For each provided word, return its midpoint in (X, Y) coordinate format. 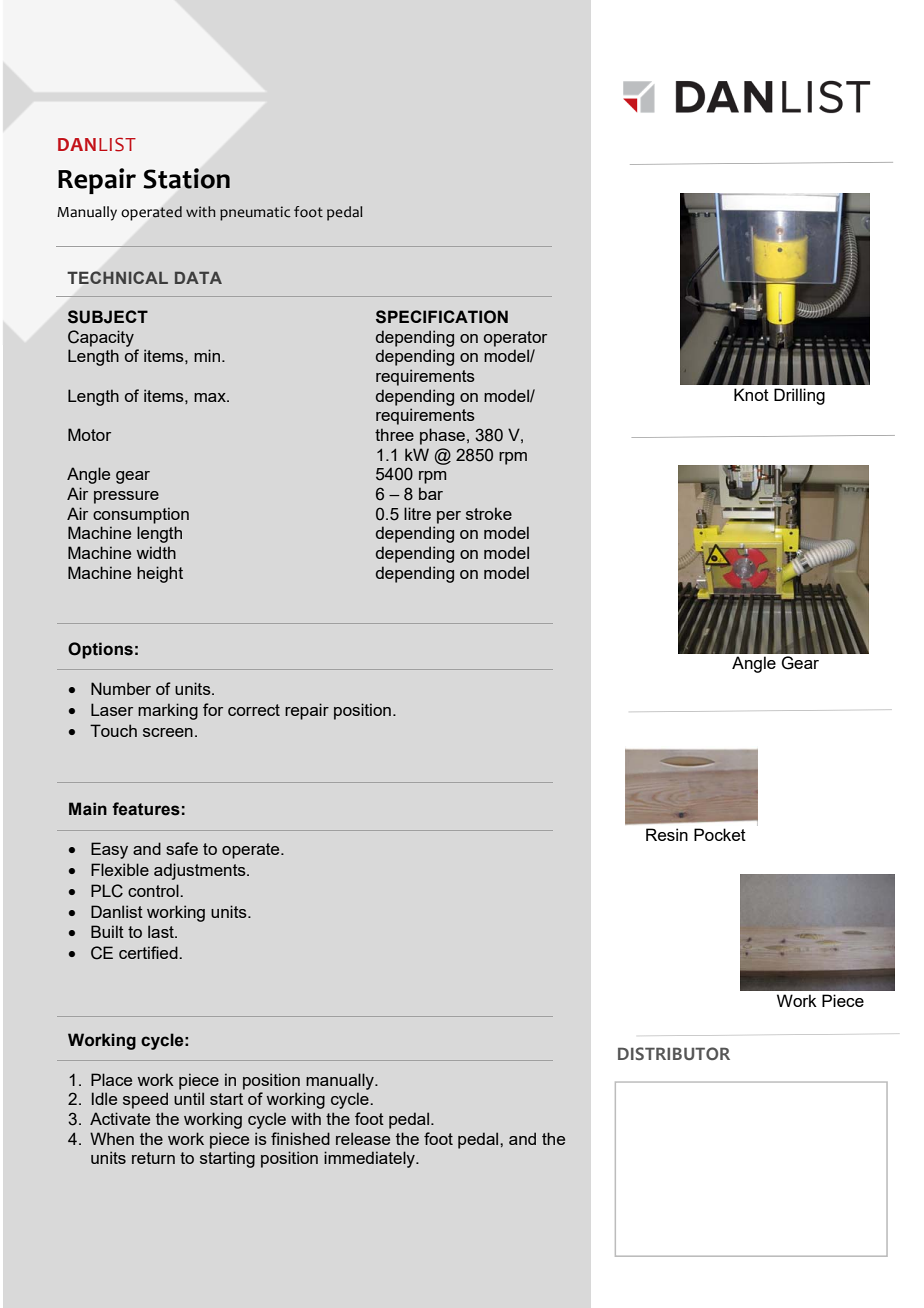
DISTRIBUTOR (674, 1053)
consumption (141, 515)
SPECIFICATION (442, 317)
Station (186, 178)
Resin (667, 834)
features (146, 809)
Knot (751, 394)
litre (417, 513)
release (363, 1138)
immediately (370, 1159)
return (153, 1158)
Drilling (799, 396)
